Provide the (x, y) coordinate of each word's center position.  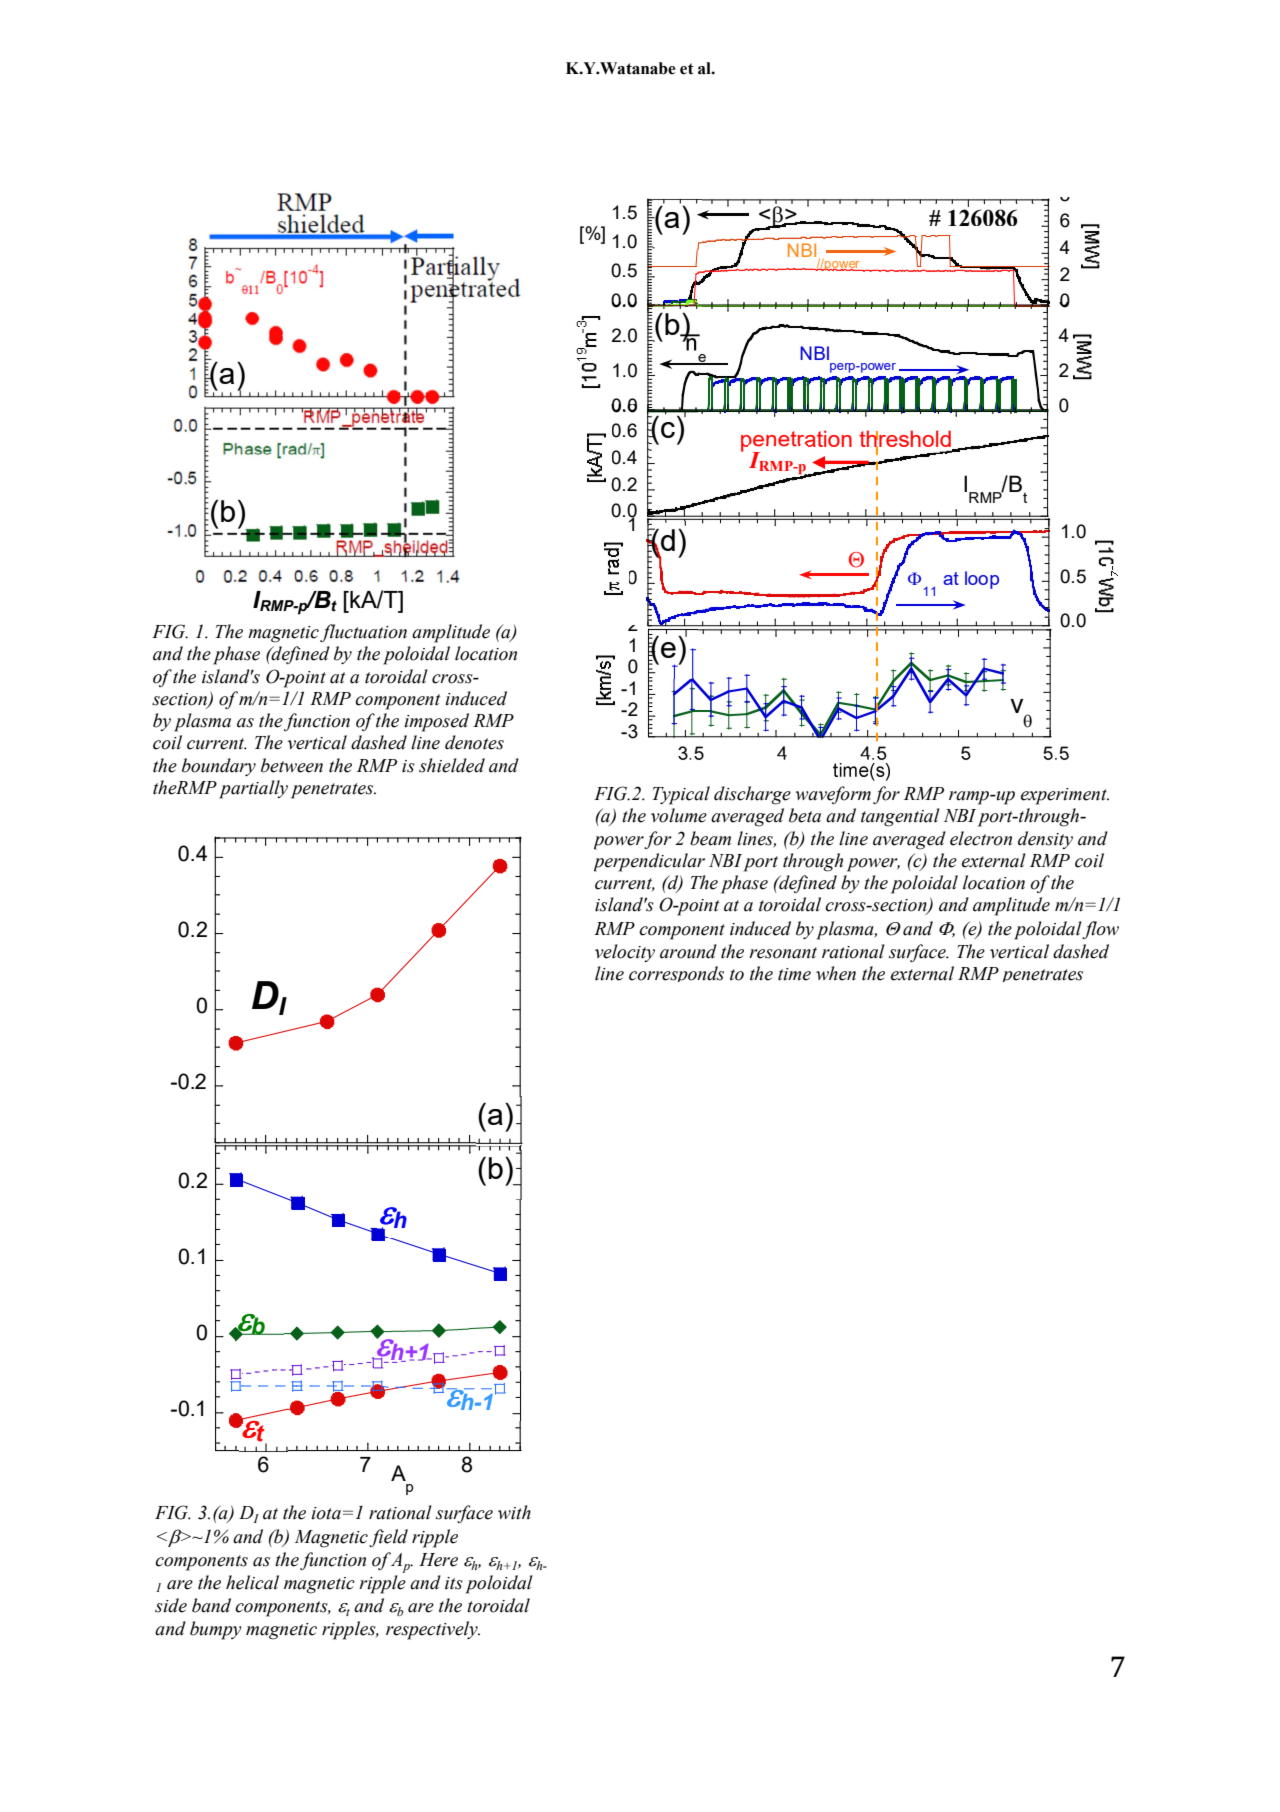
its (454, 1583)
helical (252, 1582)
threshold (905, 439)
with (514, 1512)
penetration (796, 441)
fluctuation (363, 633)
